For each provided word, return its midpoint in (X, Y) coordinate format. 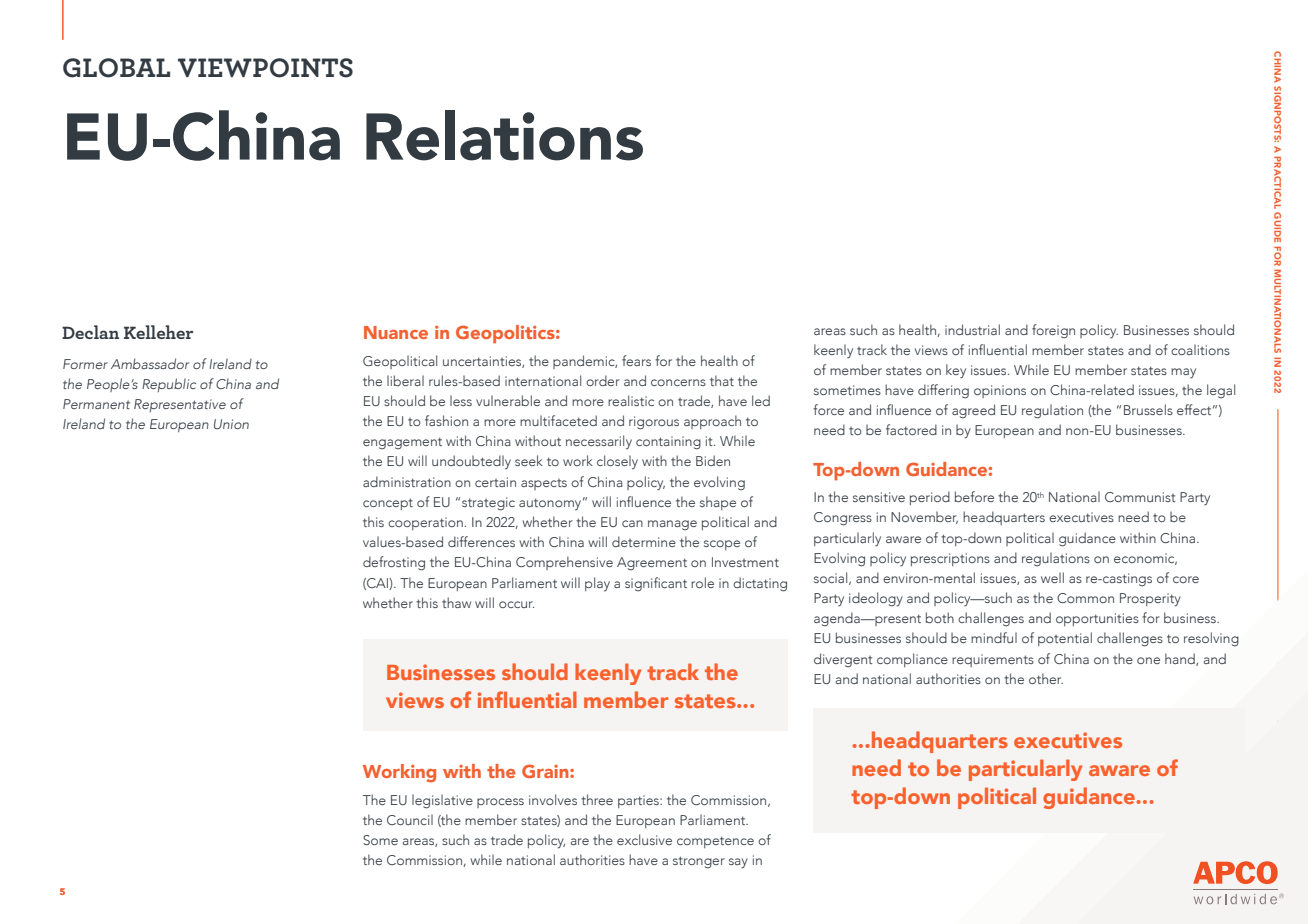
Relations (504, 135)
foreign (1053, 331)
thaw (456, 602)
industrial (972, 329)
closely (617, 462)
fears (636, 360)
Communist (1140, 497)
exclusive (644, 839)
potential (1065, 639)
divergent (843, 660)
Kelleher (158, 332)
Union (231, 424)
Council (410, 819)
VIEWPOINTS (265, 68)
